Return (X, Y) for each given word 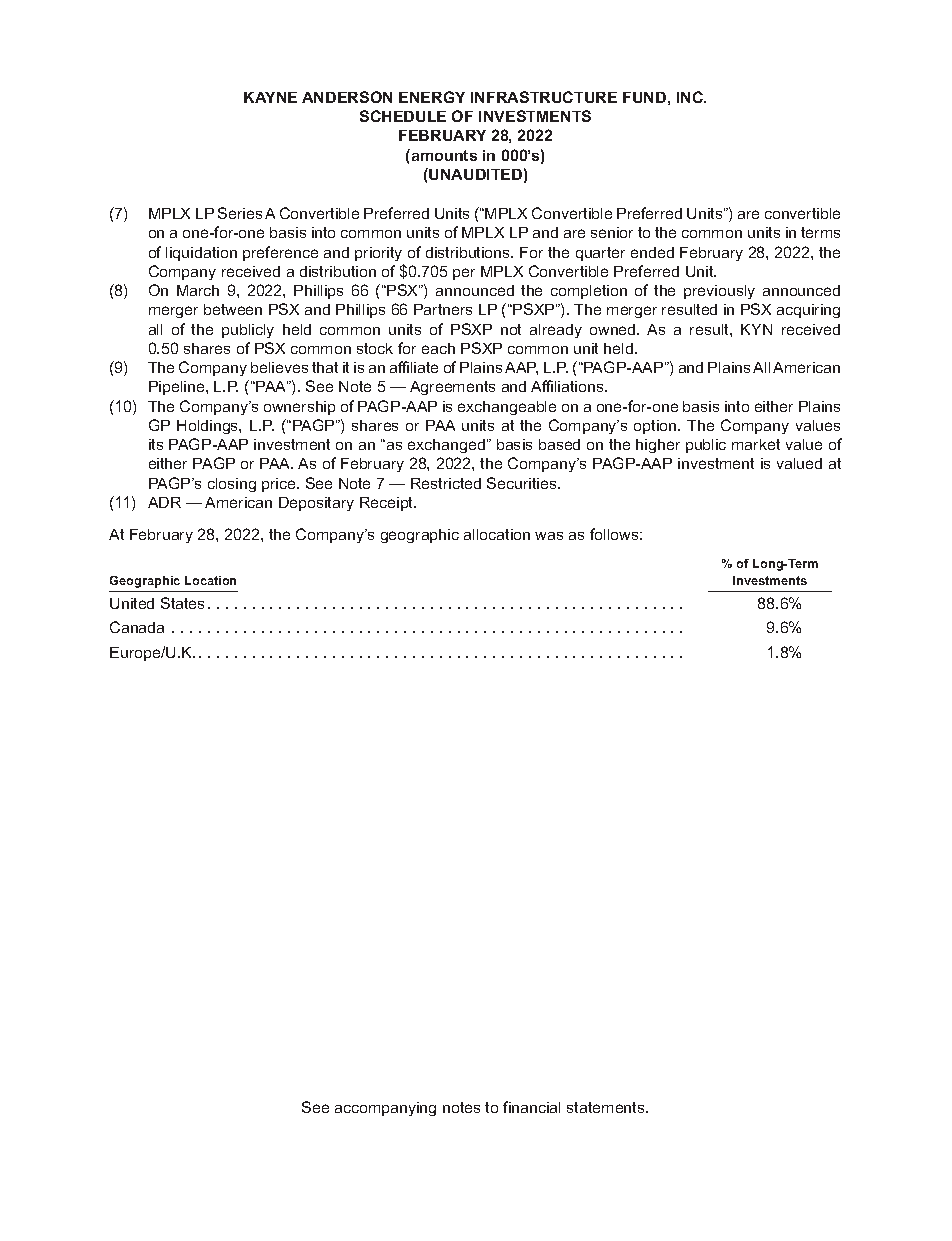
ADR (164, 502)
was (549, 536)
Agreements (452, 388)
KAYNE (270, 97)
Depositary (316, 504)
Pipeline (178, 388)
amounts (443, 155)
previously (719, 292)
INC (691, 97)
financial (531, 1107)
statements (607, 1107)
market (756, 444)
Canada (137, 627)
